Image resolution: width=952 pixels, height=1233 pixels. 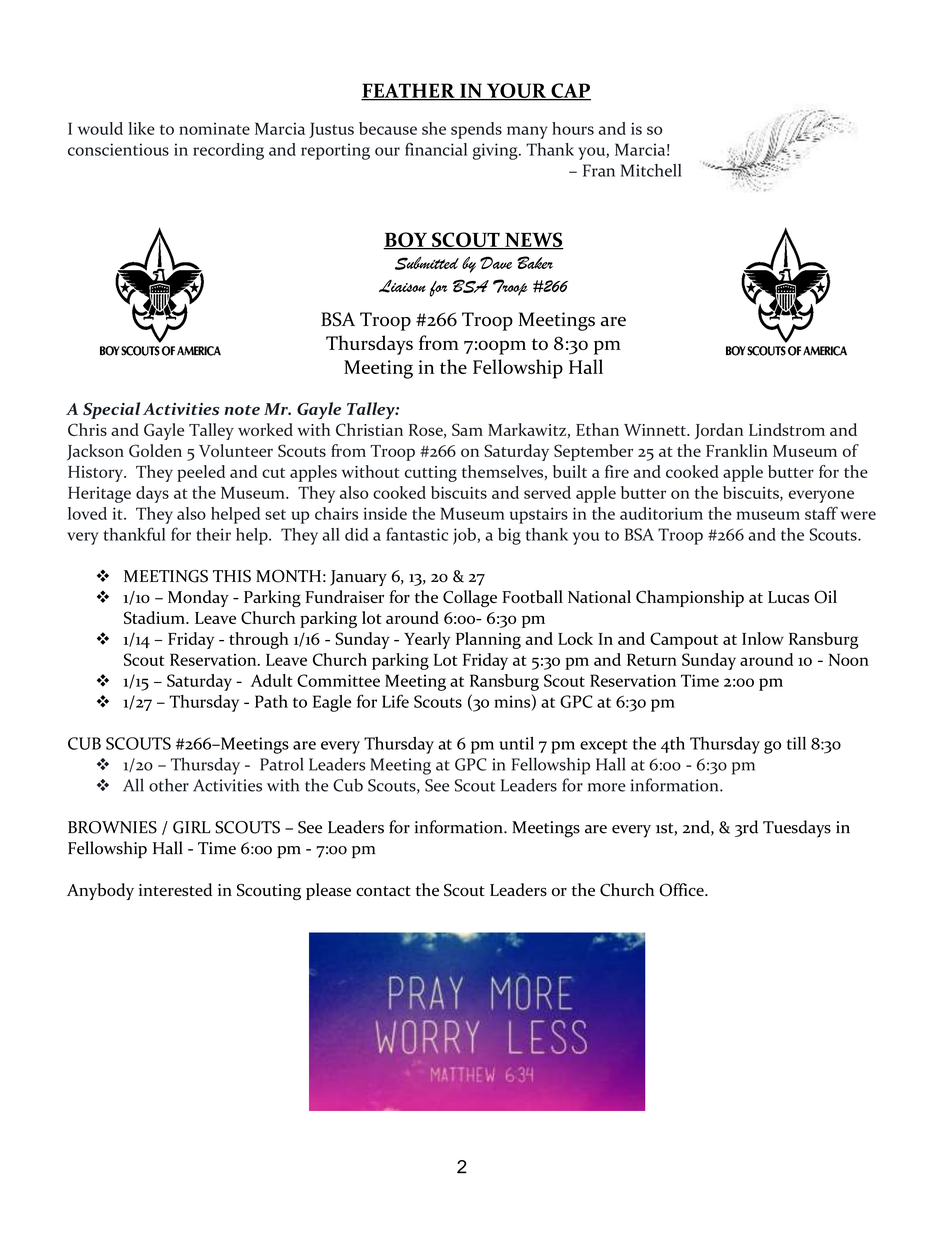 I want to click on Monday, so click(x=198, y=598).
